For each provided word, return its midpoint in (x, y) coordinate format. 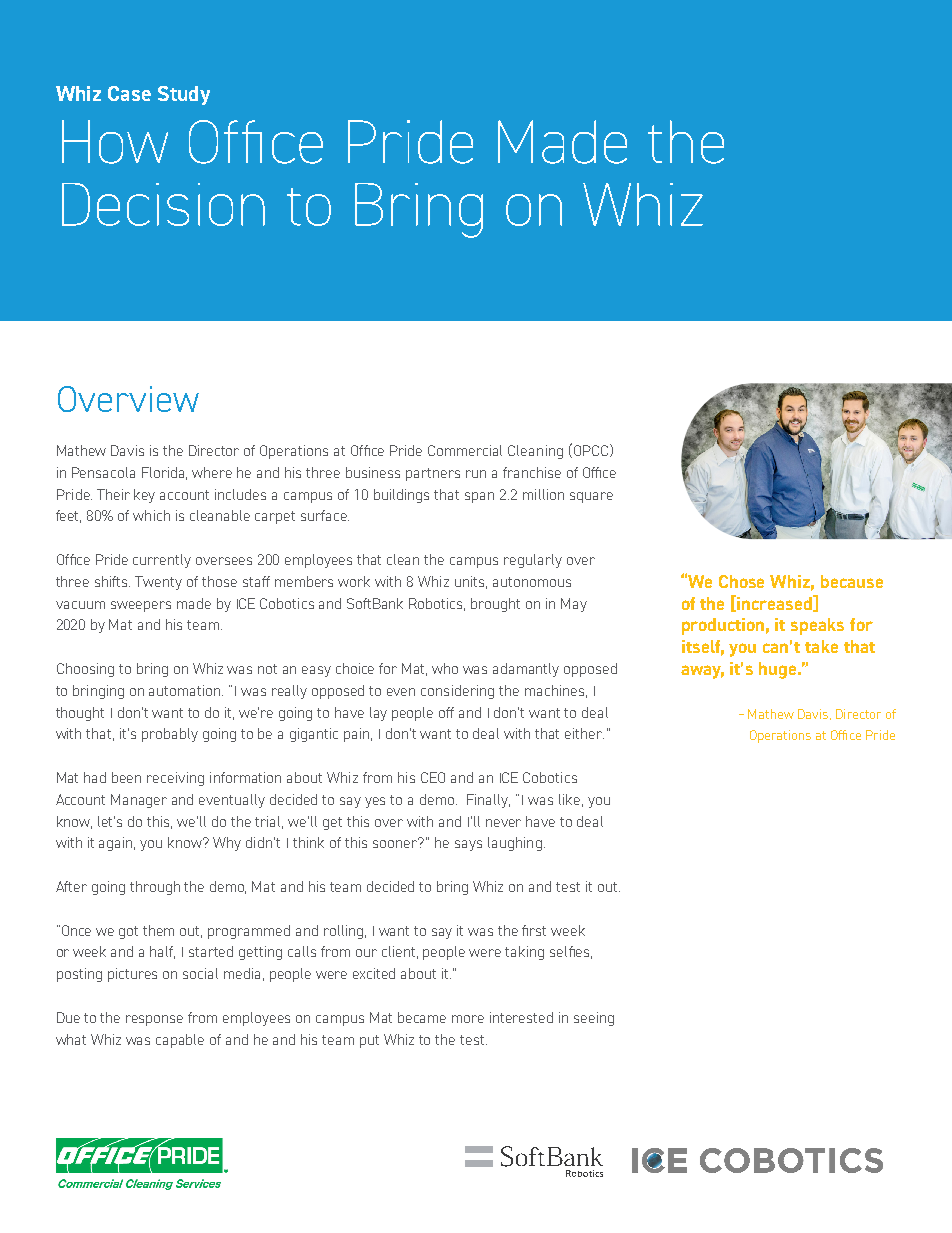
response (154, 1020)
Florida (164, 473)
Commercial (465, 450)
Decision (163, 204)
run (476, 474)
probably (170, 735)
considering (457, 692)
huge (779, 670)
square (591, 497)
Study (184, 95)
